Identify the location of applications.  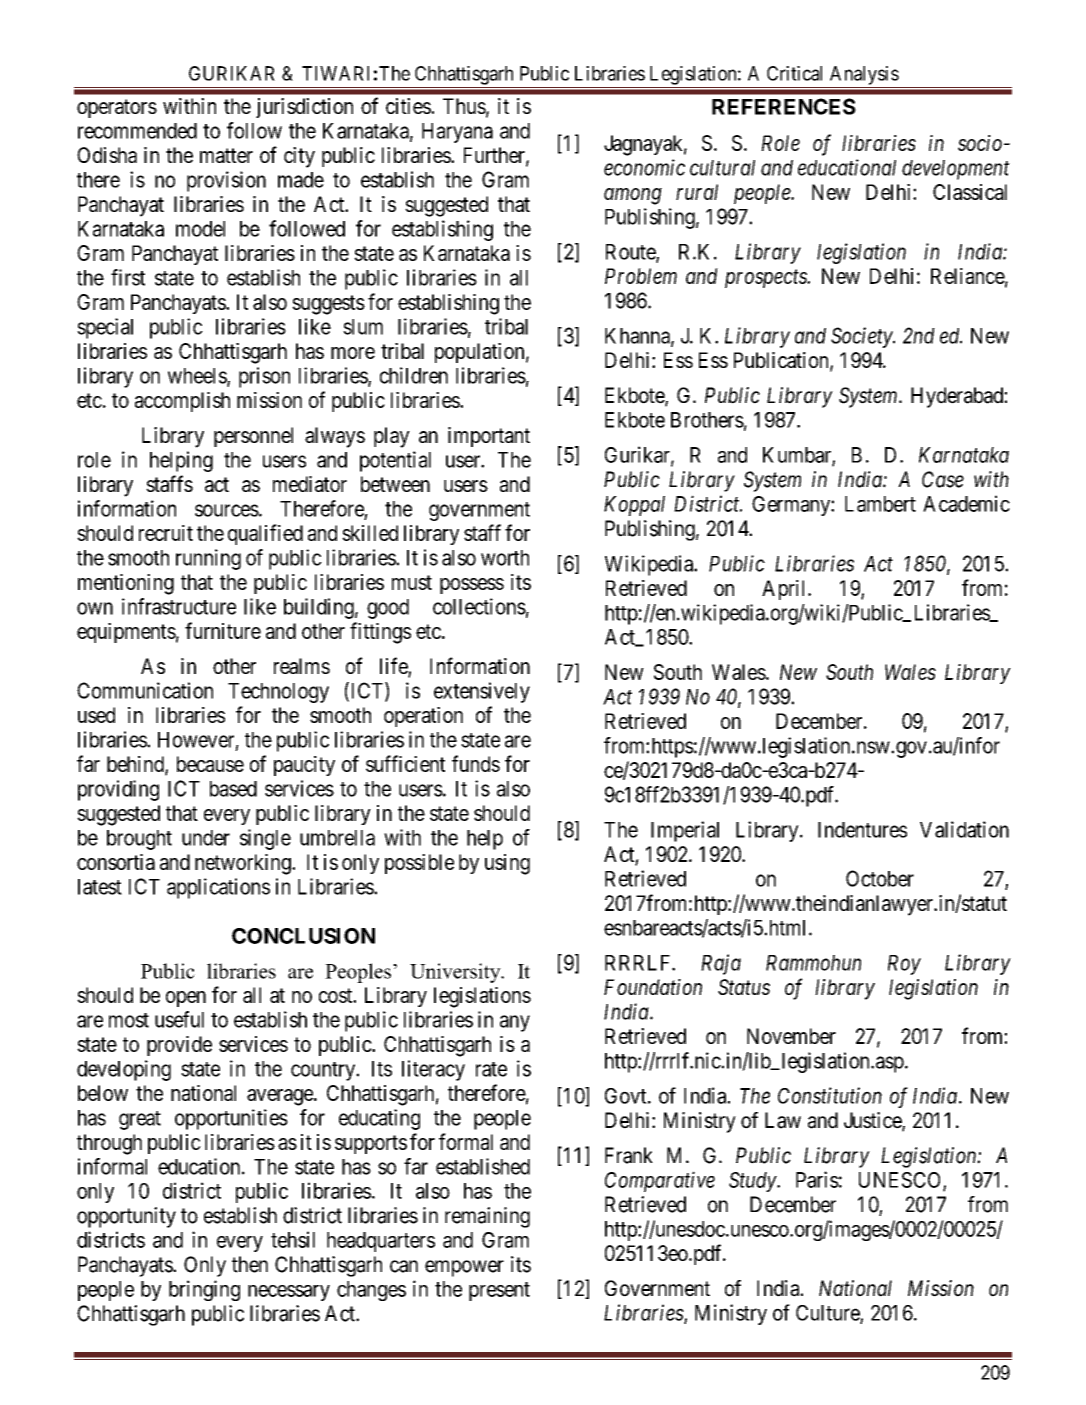
(218, 888).
